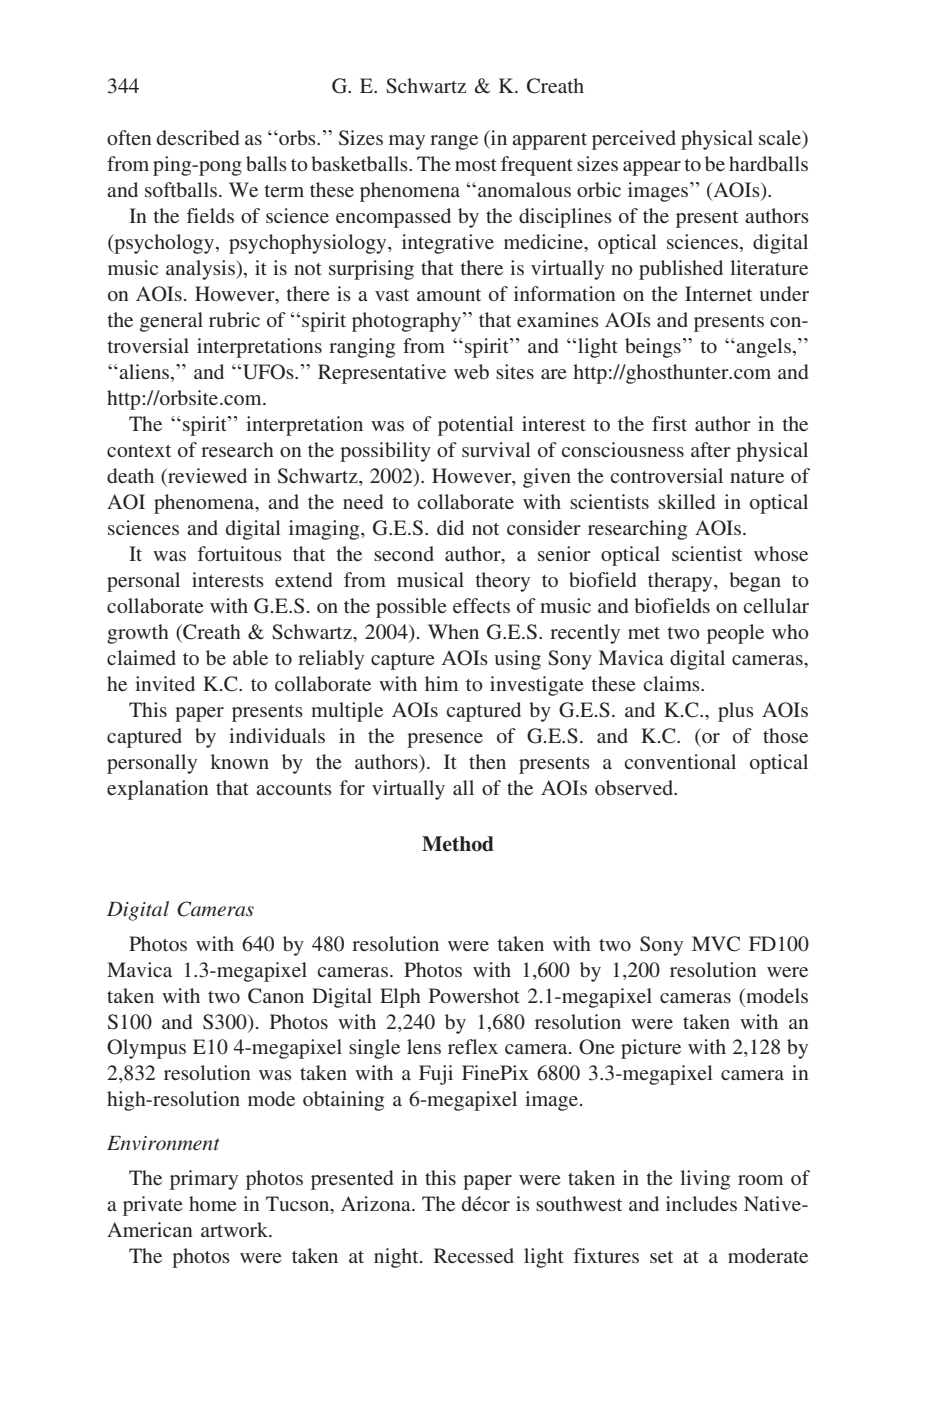 The height and width of the screenshot is (1409, 939). Describe the element at coordinates (198, 137) in the screenshot. I see `described` at that location.
